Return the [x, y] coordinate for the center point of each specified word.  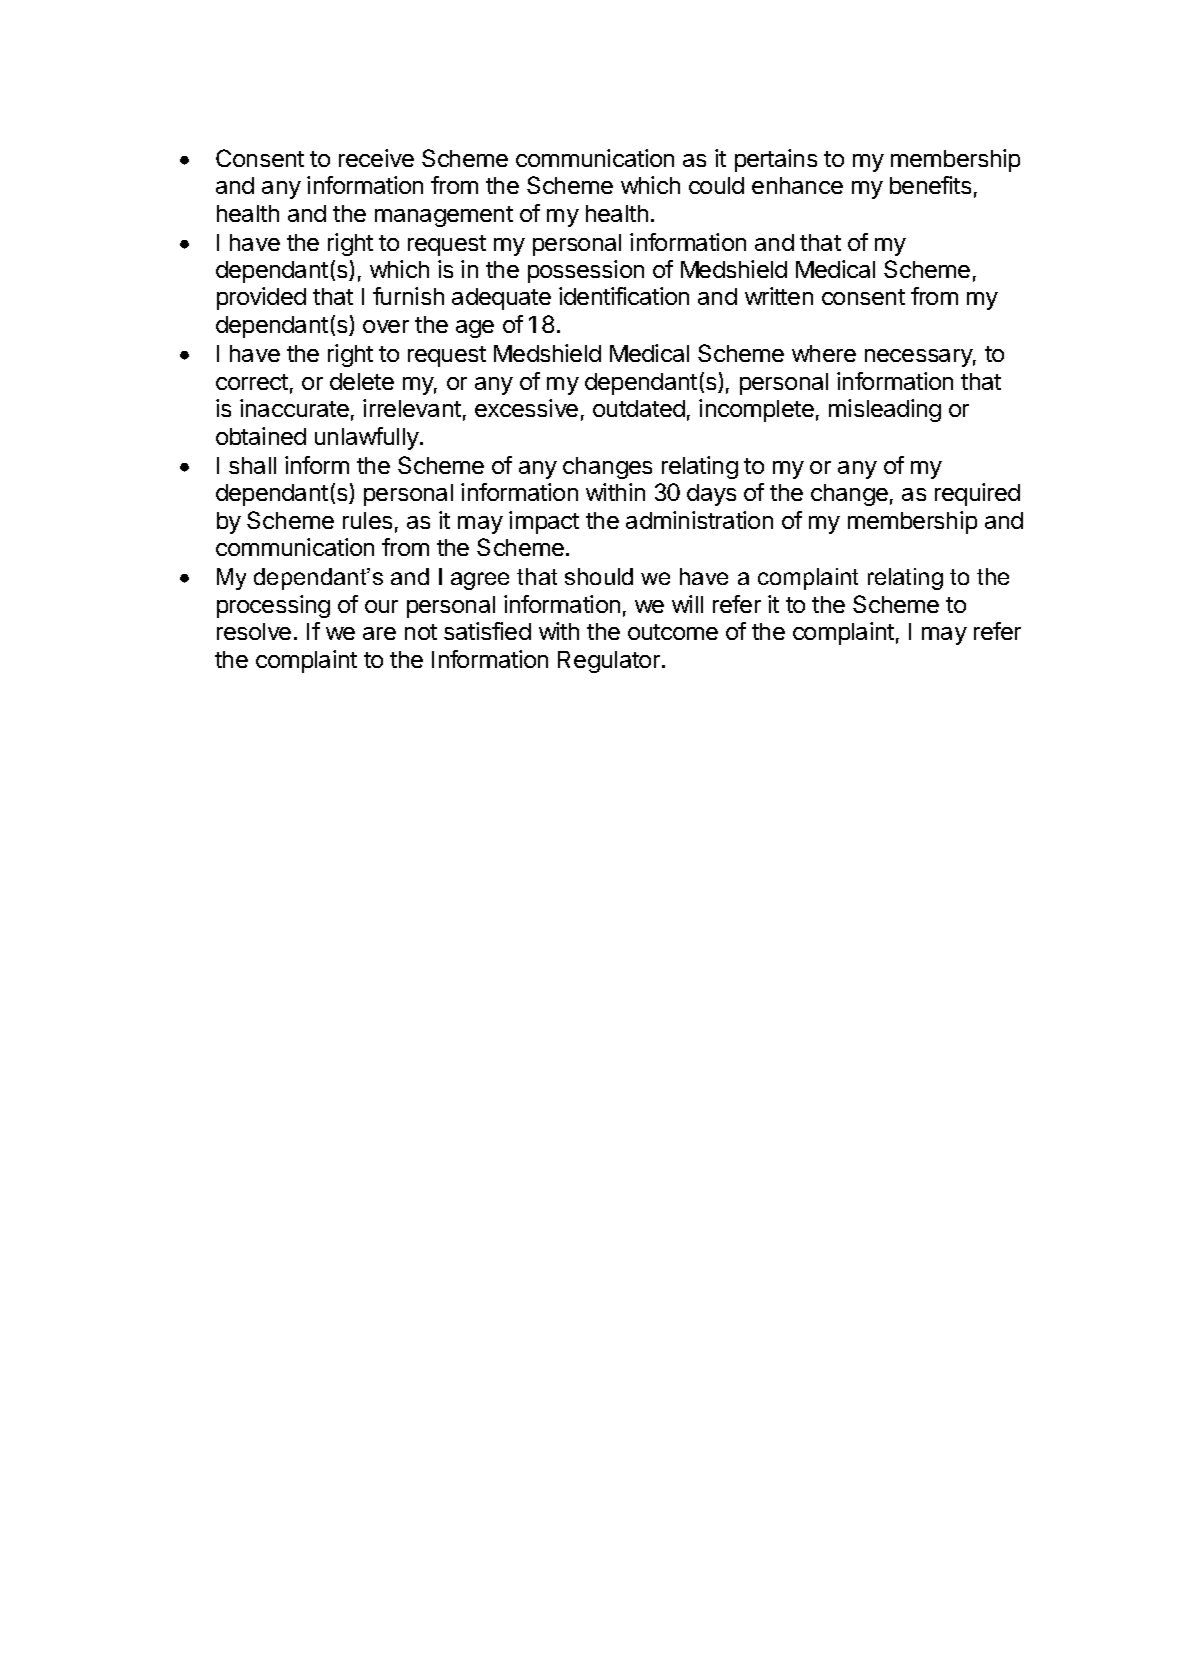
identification [624, 296]
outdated [639, 408]
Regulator [610, 662]
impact [544, 522]
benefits [930, 185]
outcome [673, 632]
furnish [408, 296]
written [779, 296]
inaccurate [294, 408]
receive [376, 158]
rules [367, 520]
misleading [885, 410]
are [379, 633]
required [977, 494]
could [716, 185]
